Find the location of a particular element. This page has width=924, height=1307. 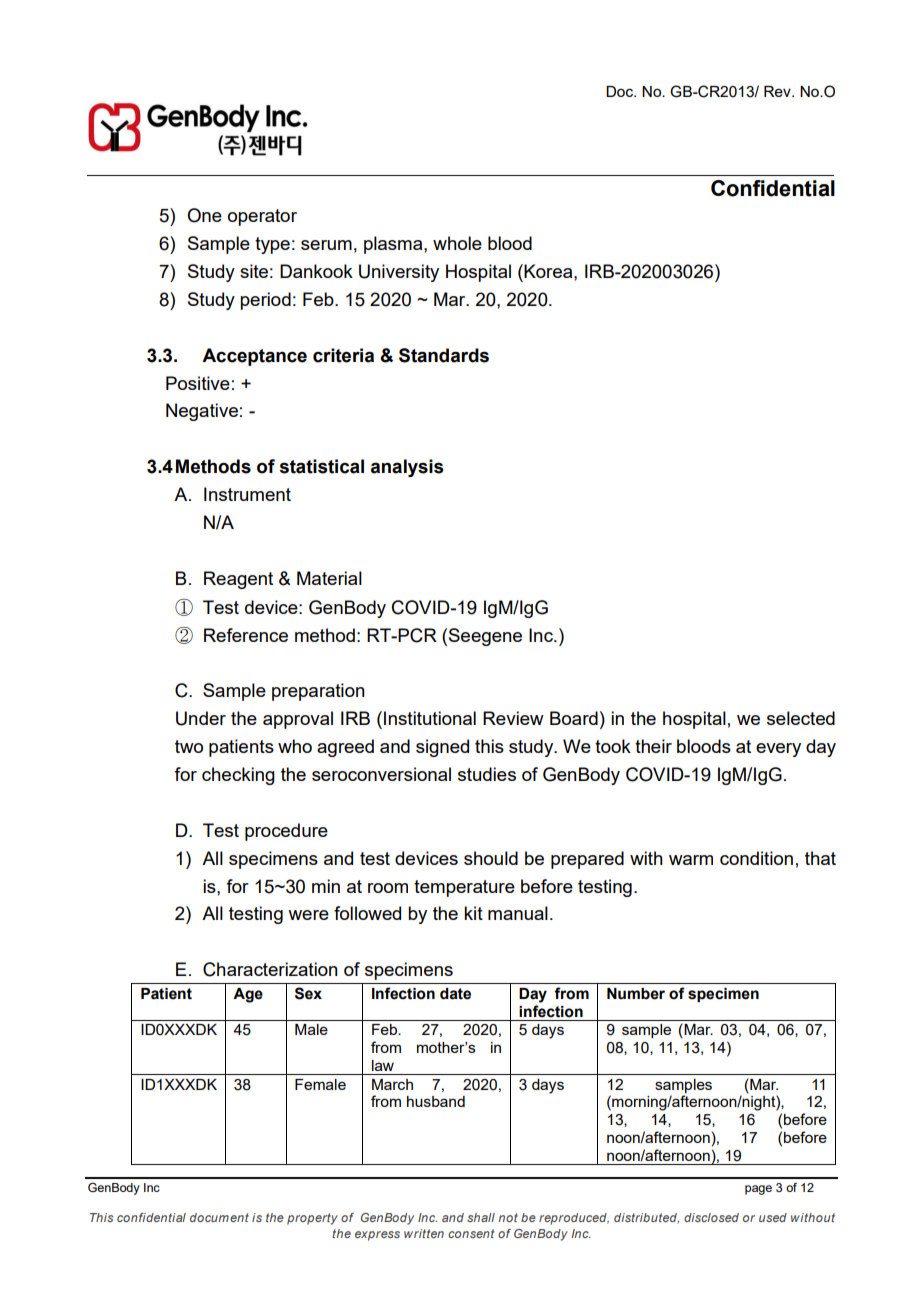

date is located at coordinates (455, 994).
